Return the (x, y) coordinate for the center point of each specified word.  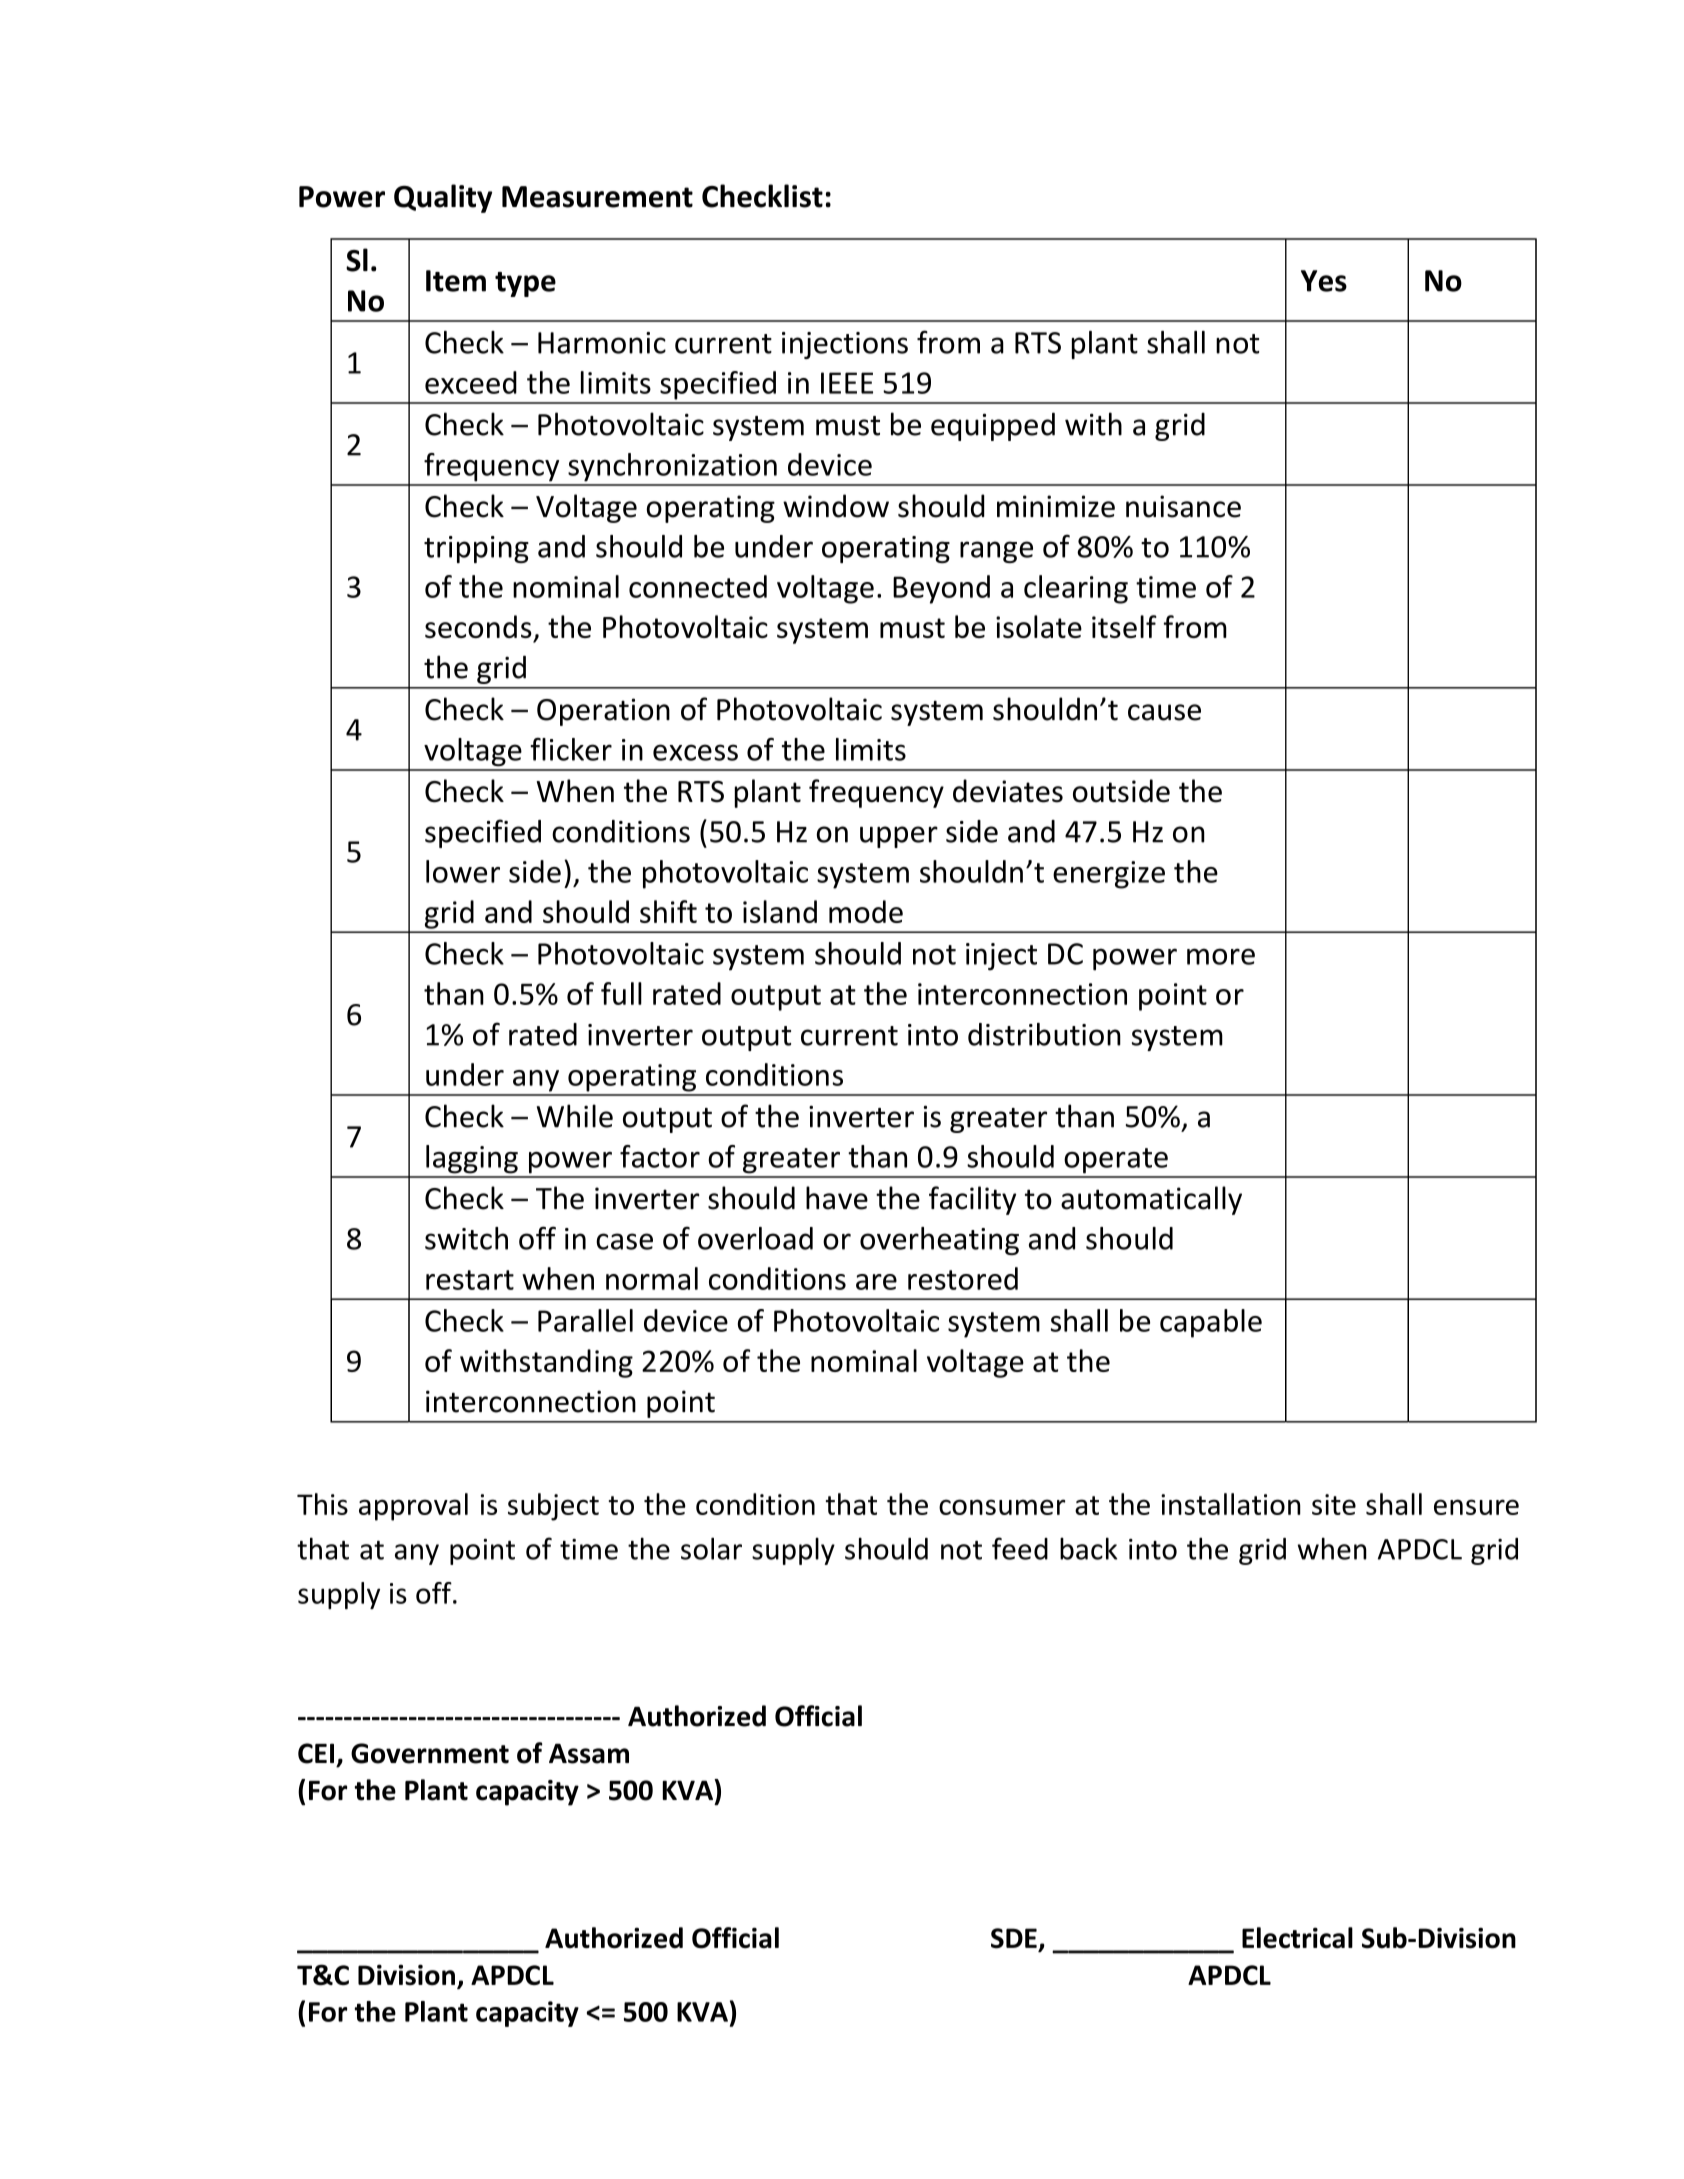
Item (456, 281)
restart (470, 1280)
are (876, 1282)
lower (463, 871)
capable (1211, 1323)
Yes (1324, 281)
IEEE (847, 383)
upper (899, 837)
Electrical (1297, 1938)
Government (430, 1753)
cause (1164, 712)
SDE (1014, 1938)
